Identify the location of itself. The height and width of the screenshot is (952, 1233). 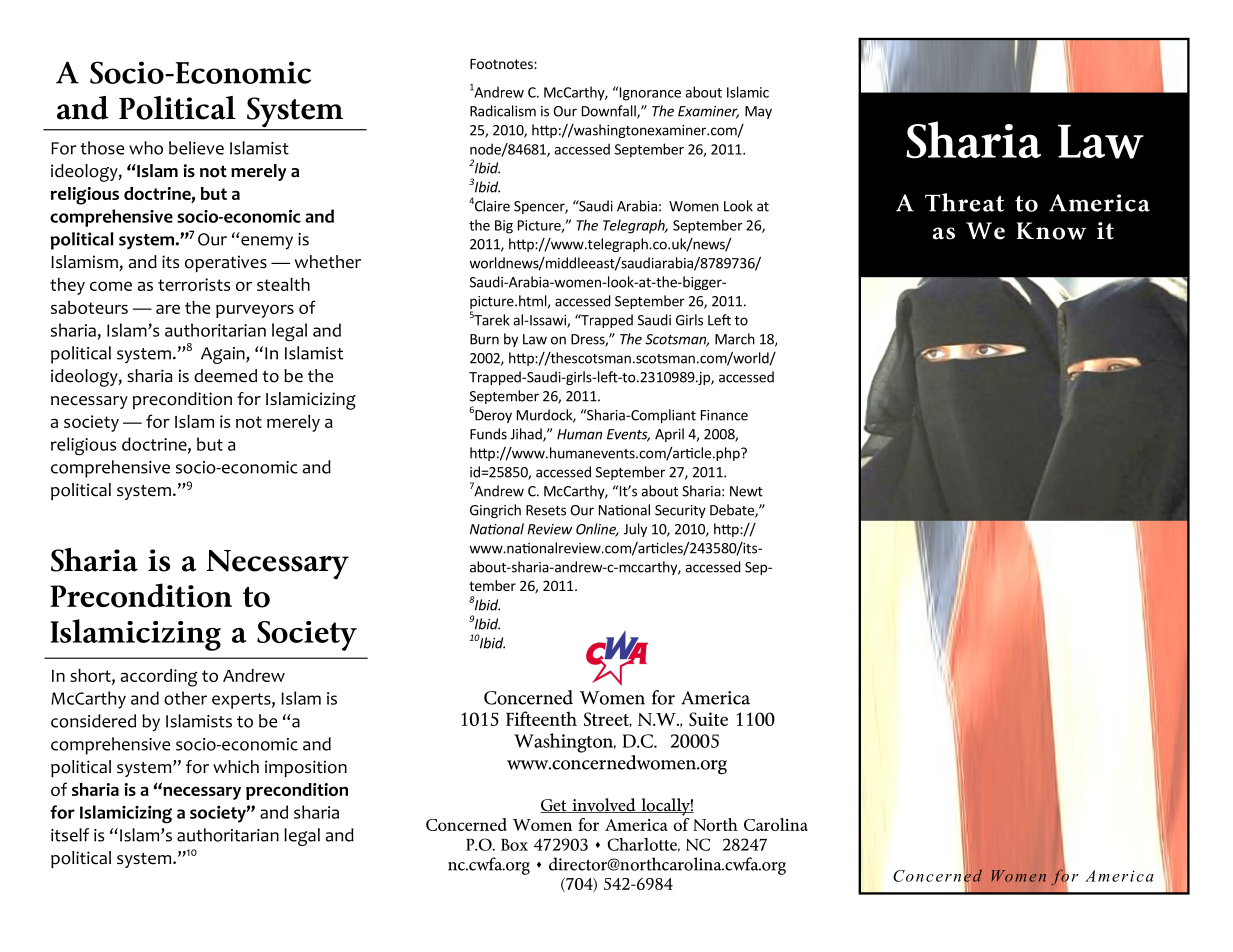
(70, 835).
